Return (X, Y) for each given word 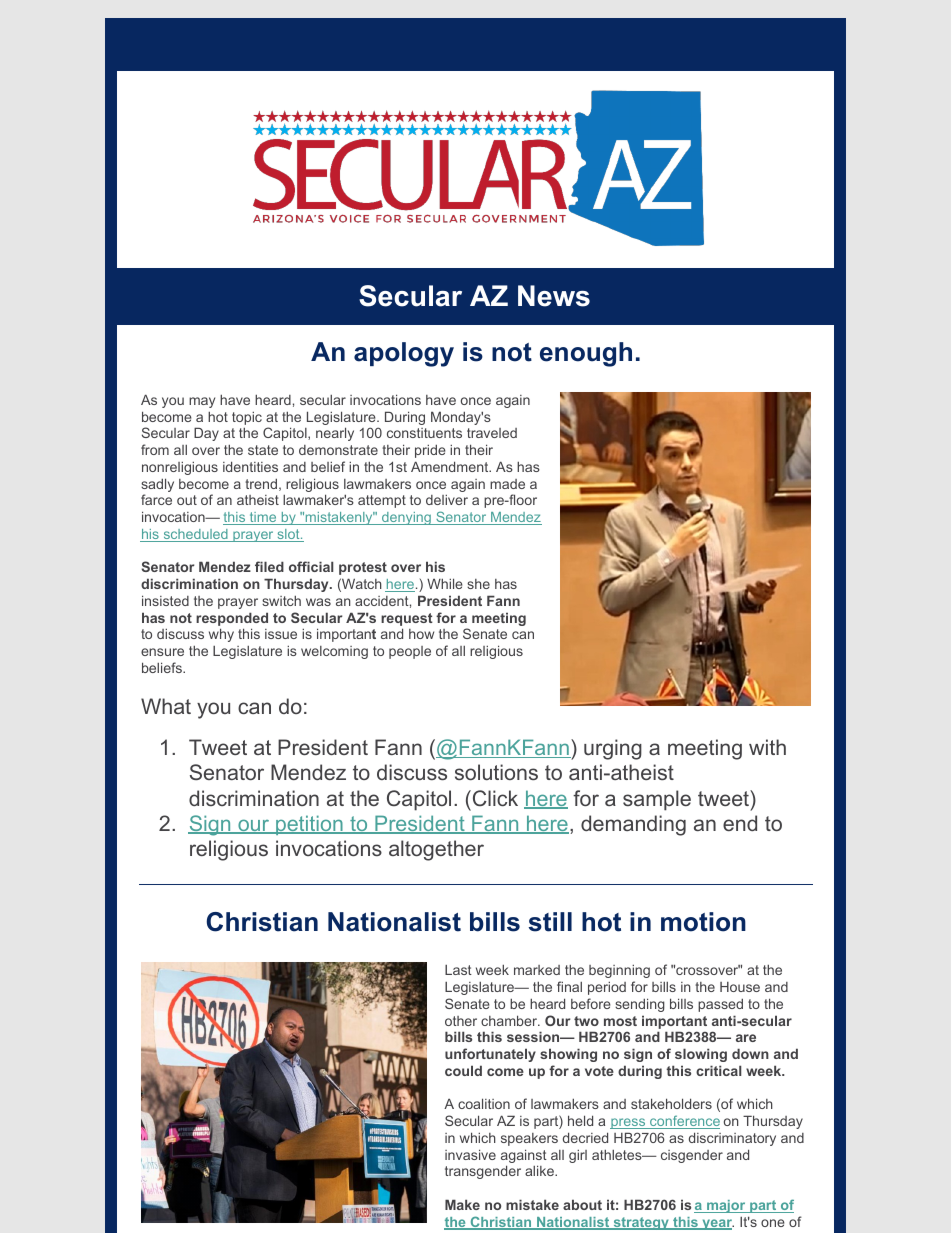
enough (586, 354)
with (767, 747)
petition (309, 825)
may (202, 402)
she (478, 584)
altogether (436, 850)
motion (703, 922)
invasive (470, 1154)
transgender (483, 1172)
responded (232, 619)
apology (404, 354)
